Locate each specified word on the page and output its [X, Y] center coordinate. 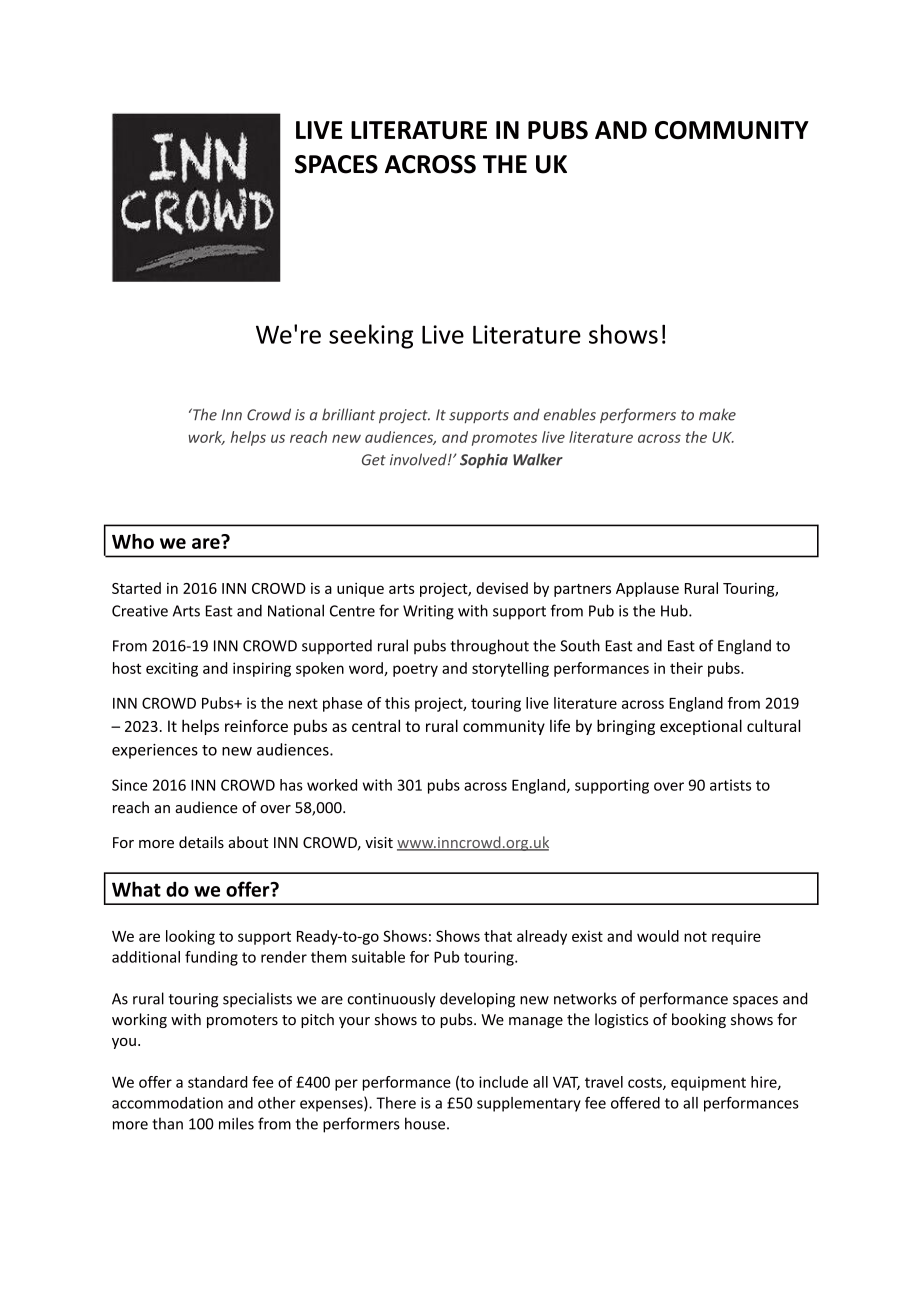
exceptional [701, 727]
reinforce [256, 725]
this [397, 703]
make [717, 414]
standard [217, 1082]
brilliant [348, 414]
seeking [371, 336]
